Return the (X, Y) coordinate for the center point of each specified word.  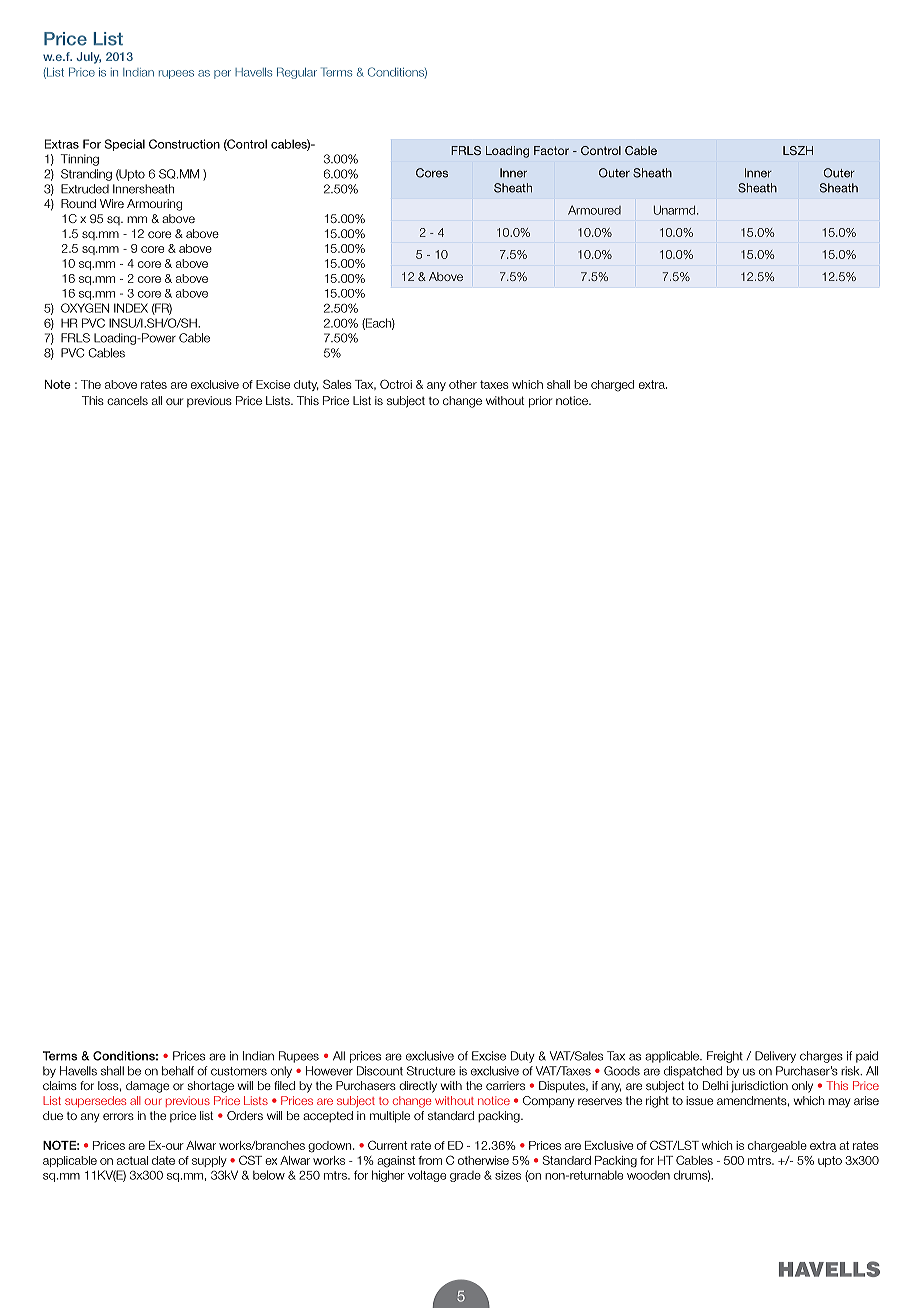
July (89, 58)
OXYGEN (85, 308)
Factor (551, 150)
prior (540, 402)
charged (612, 386)
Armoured (594, 210)
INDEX (131, 308)
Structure (431, 1071)
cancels (127, 400)
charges (821, 1057)
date (163, 1160)
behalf (178, 1071)
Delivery (775, 1057)
